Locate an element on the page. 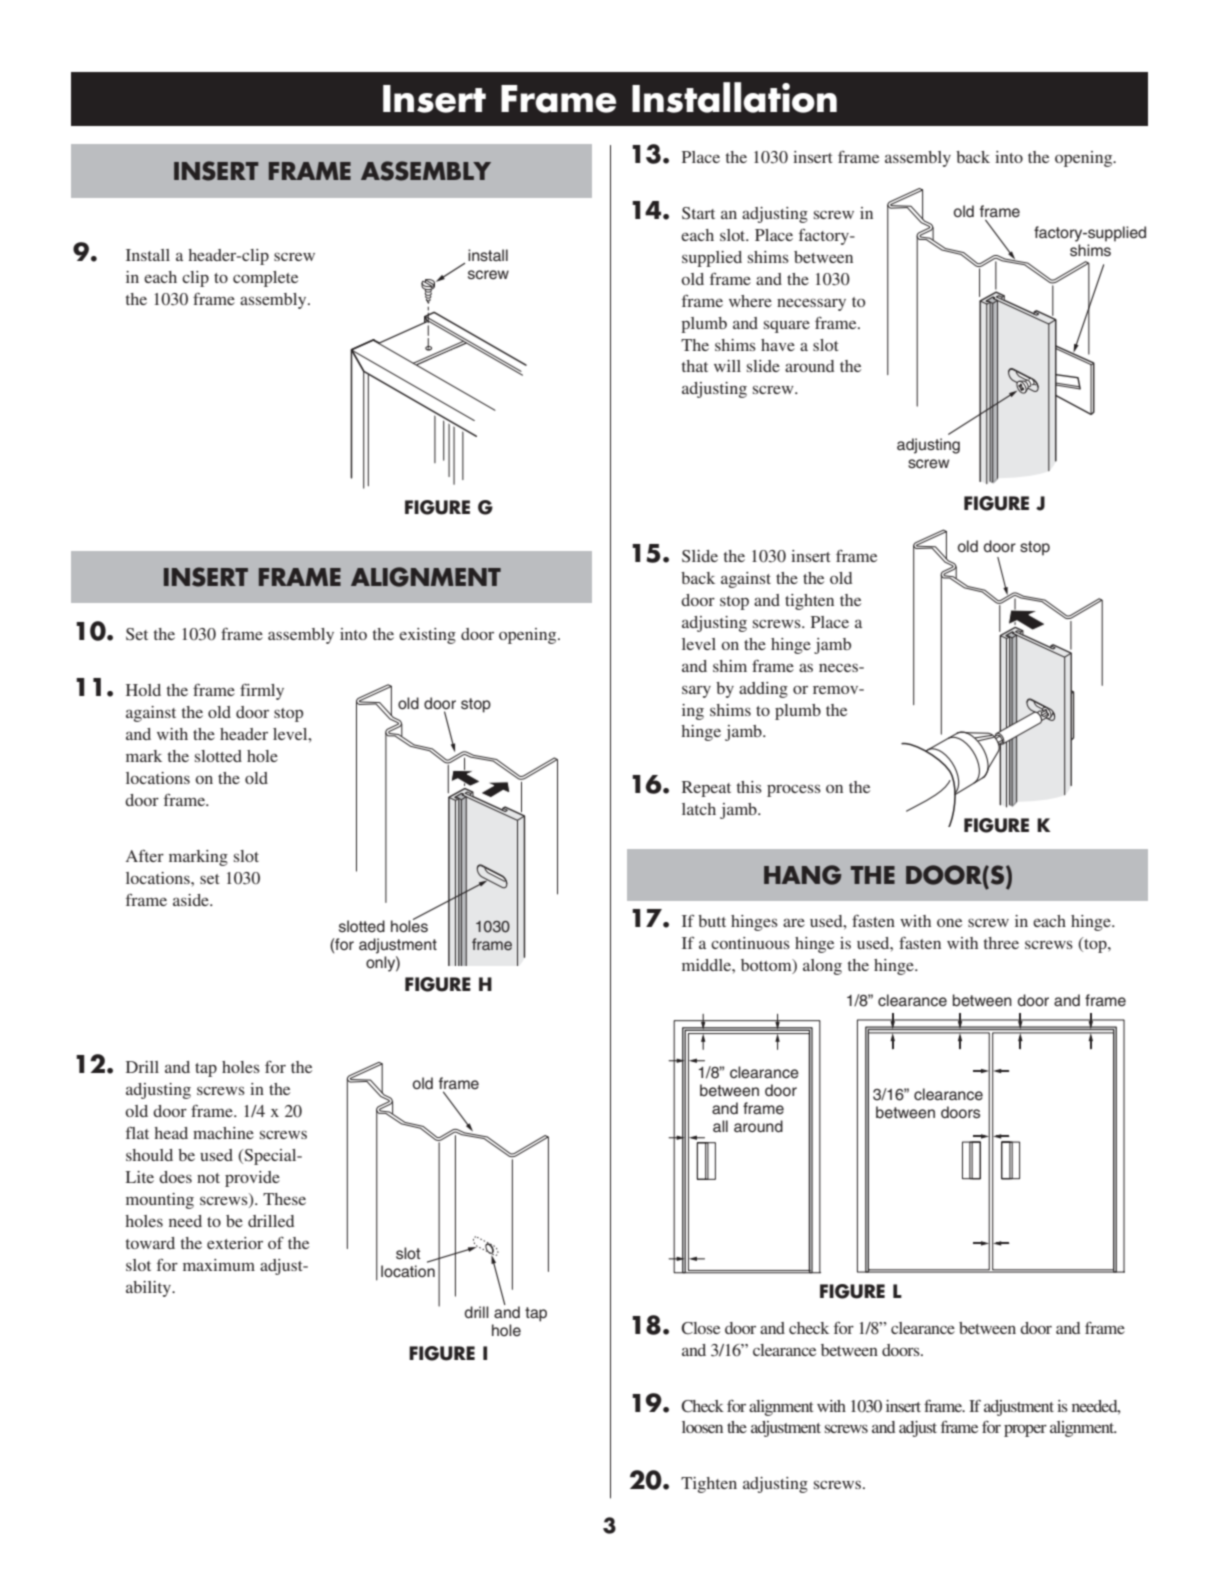 The height and width of the page is (1578, 1220). along is located at coordinates (822, 967).
